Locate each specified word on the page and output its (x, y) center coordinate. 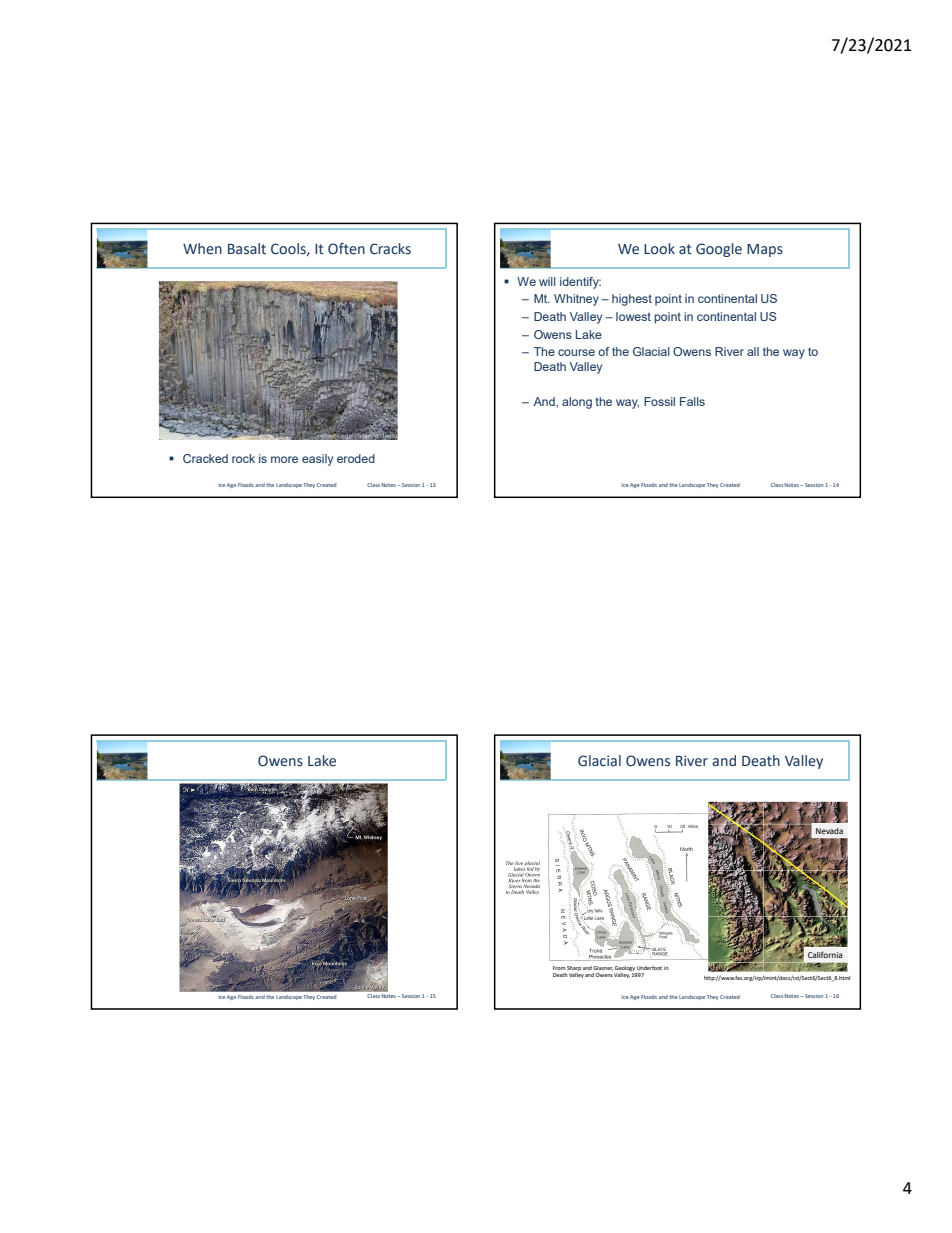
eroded (356, 458)
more (284, 459)
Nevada (829, 831)
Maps (765, 250)
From (559, 968)
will (547, 281)
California (825, 954)
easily (317, 460)
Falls (692, 401)
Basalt (247, 249)
